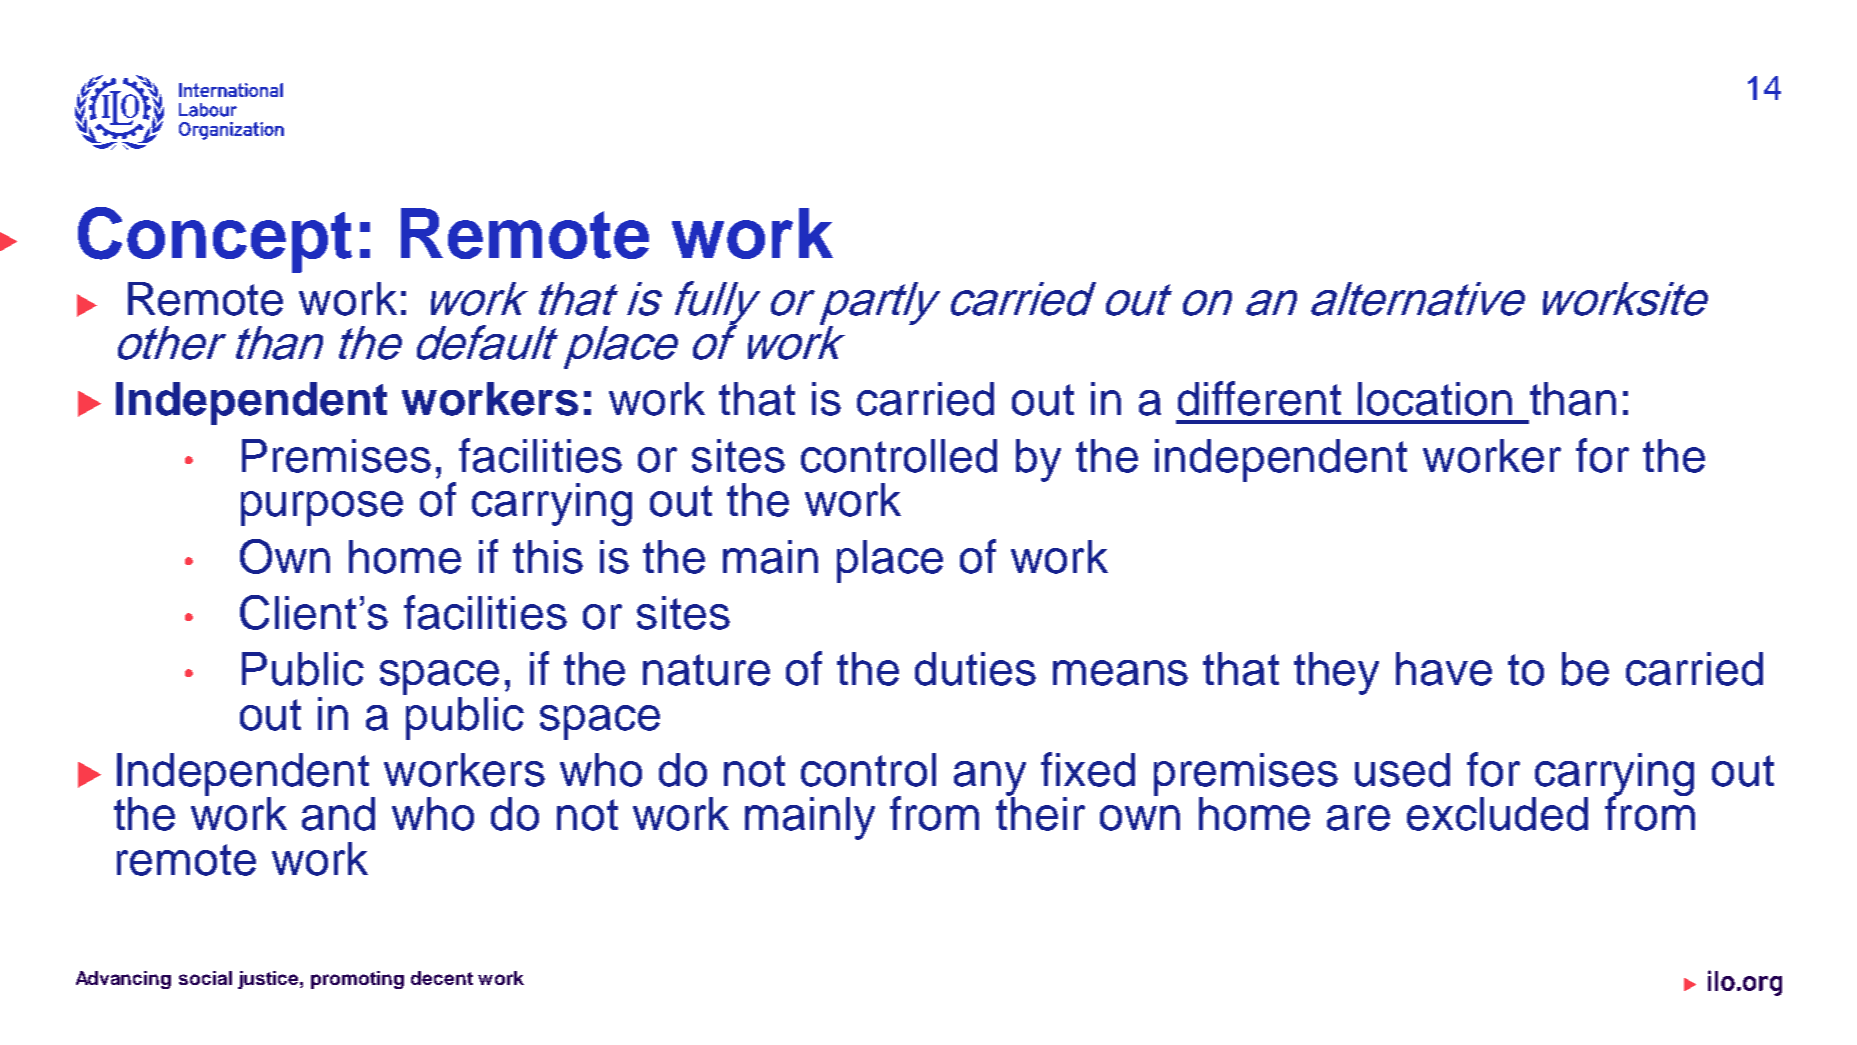 The width and height of the screenshot is (1857, 1045). What do you see at coordinates (322, 508) in the screenshot?
I see `purpose` at bounding box center [322, 508].
